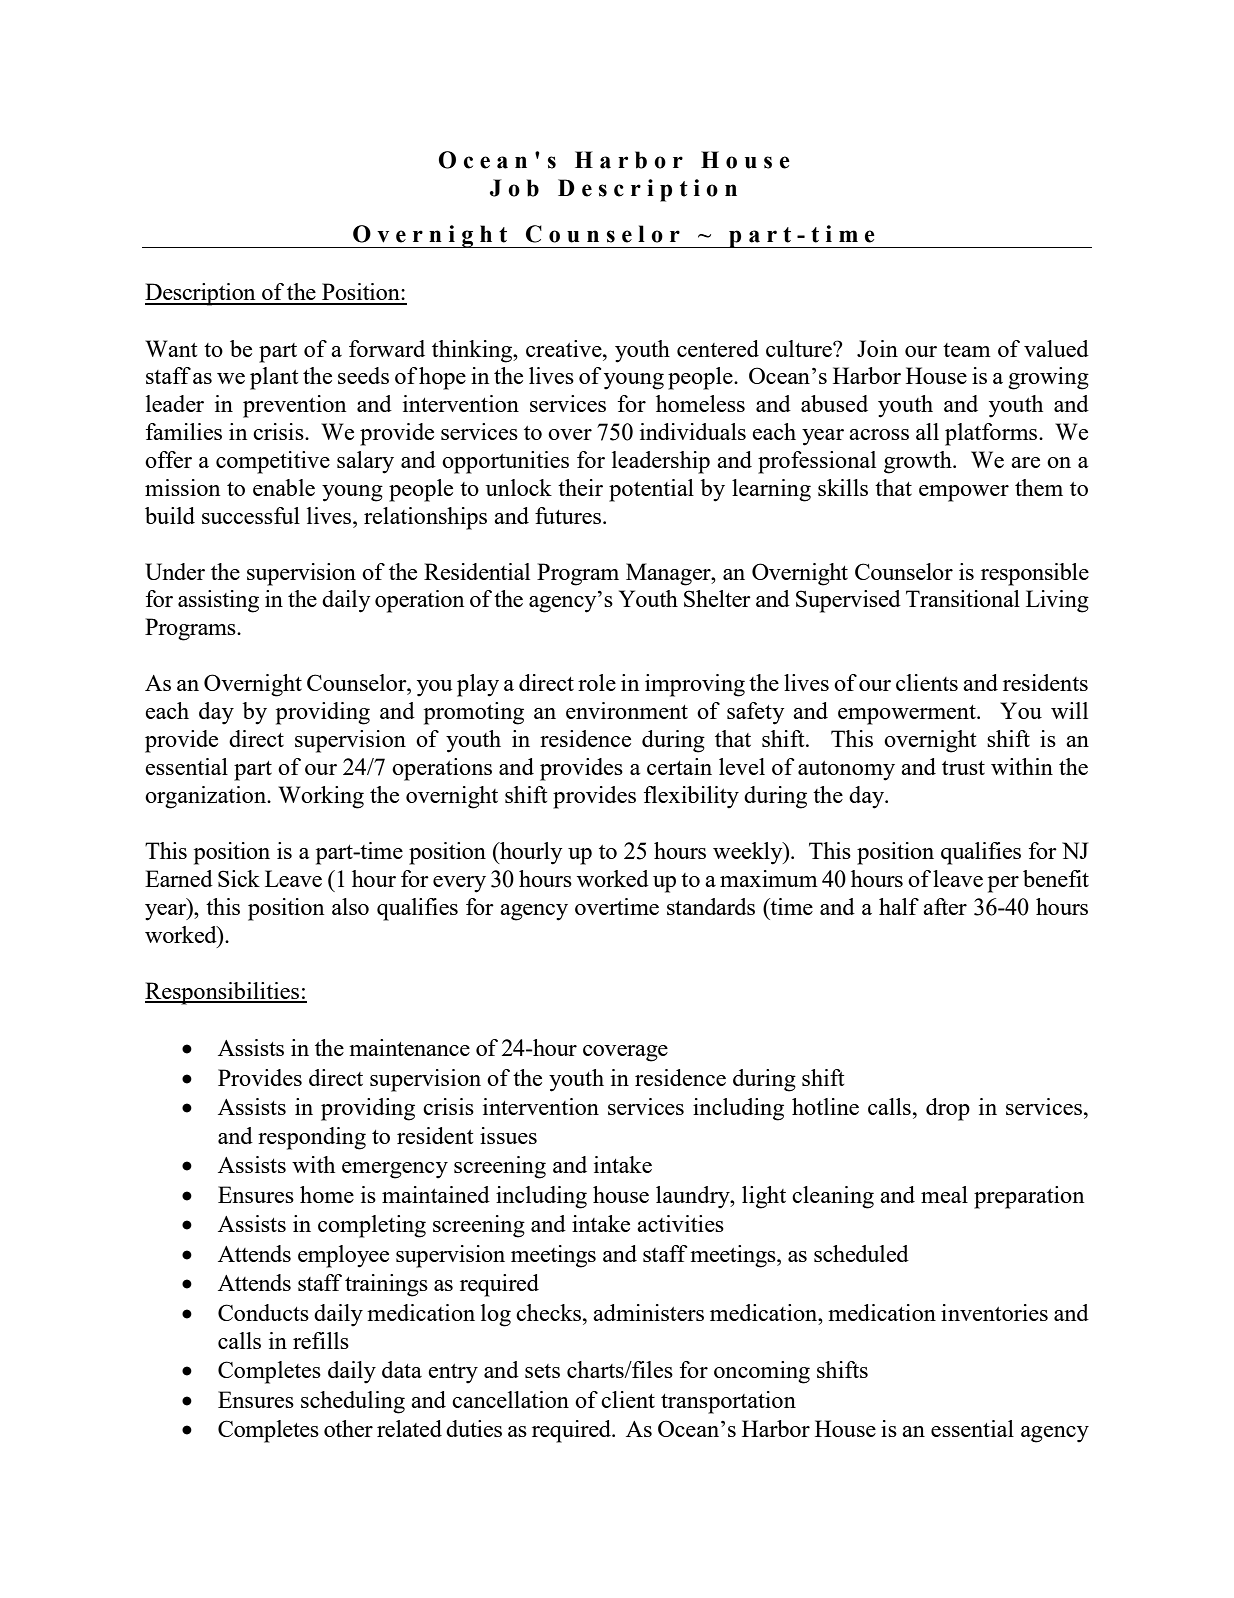 The height and width of the image is (1598, 1234). I want to click on after, so click(945, 906).
